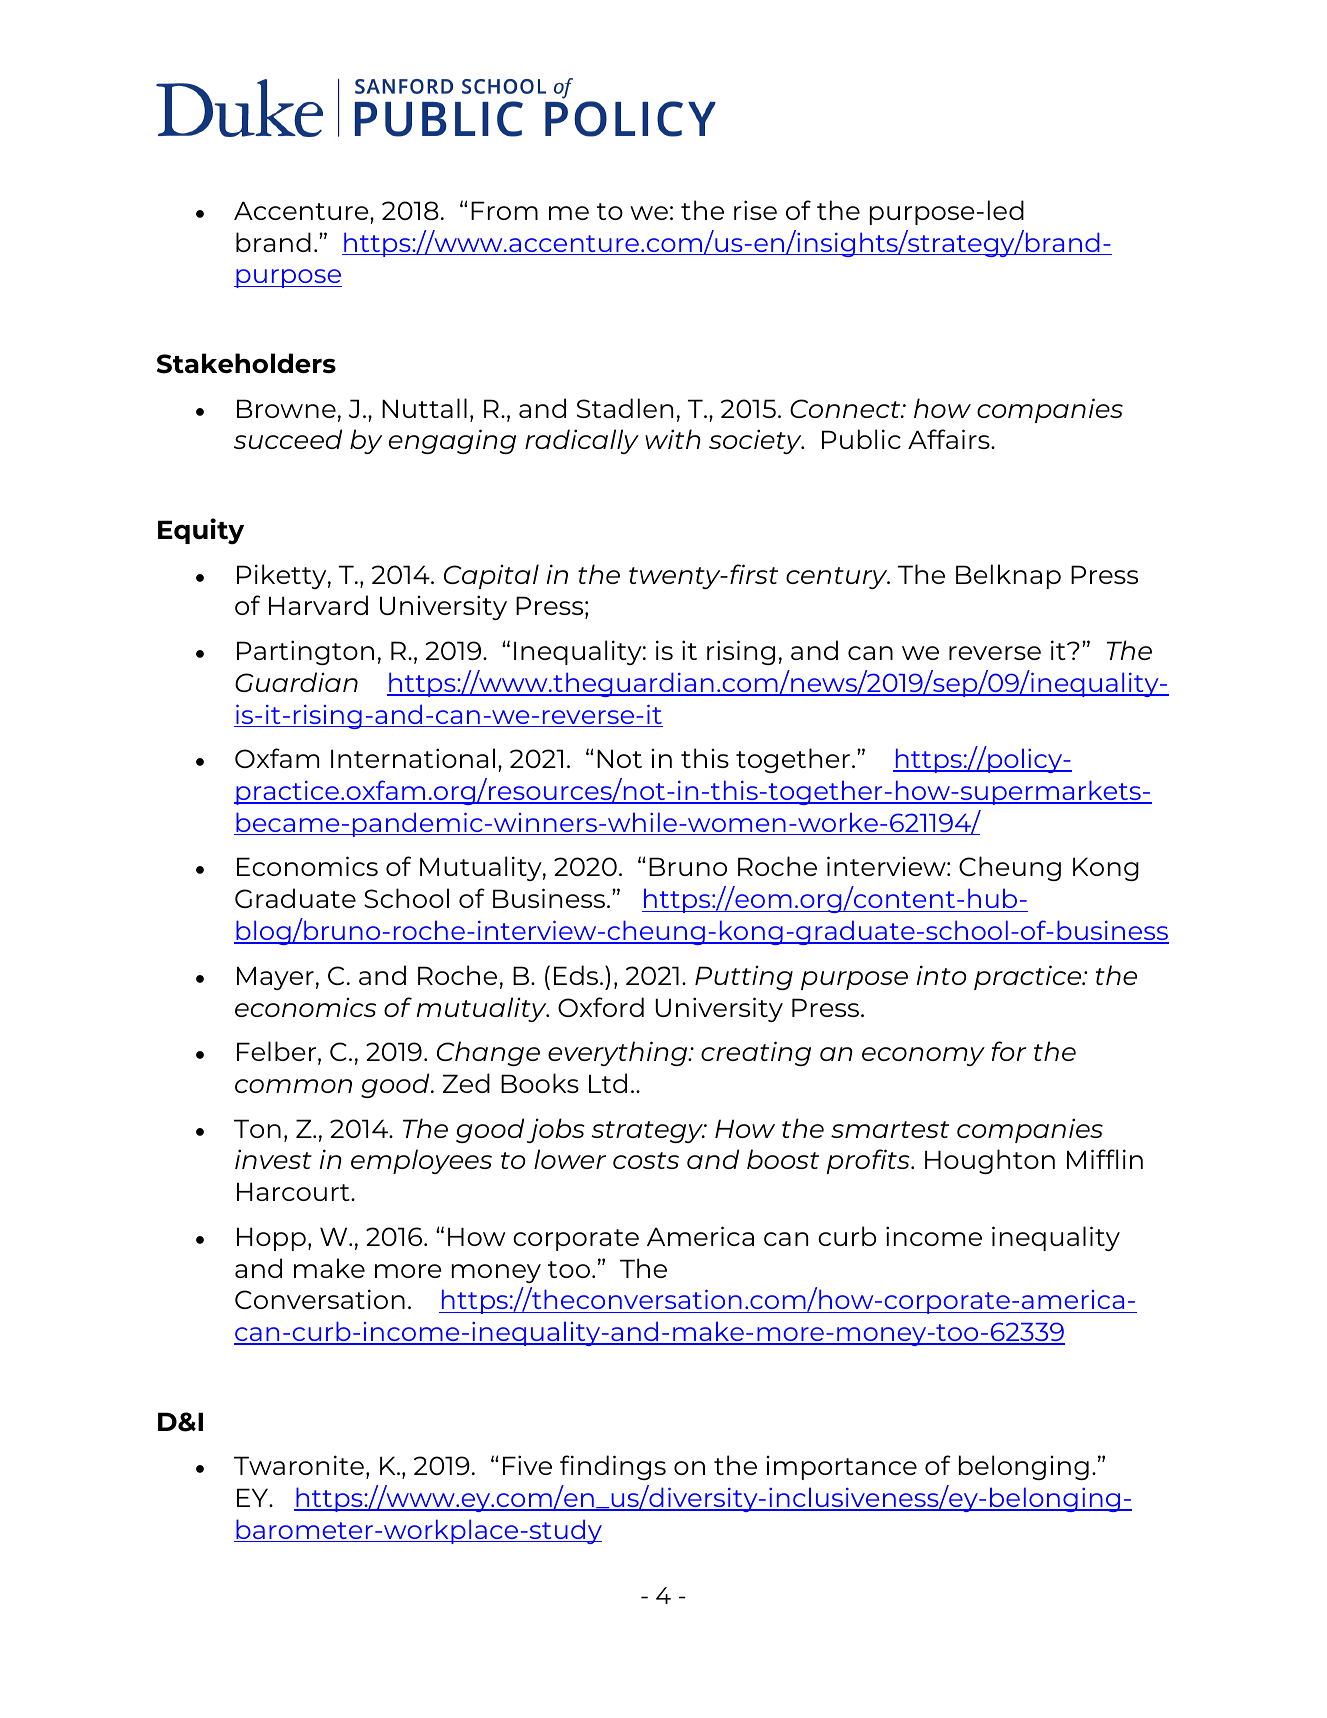 This page has width=1327, height=1718. I want to click on into, so click(941, 975).
